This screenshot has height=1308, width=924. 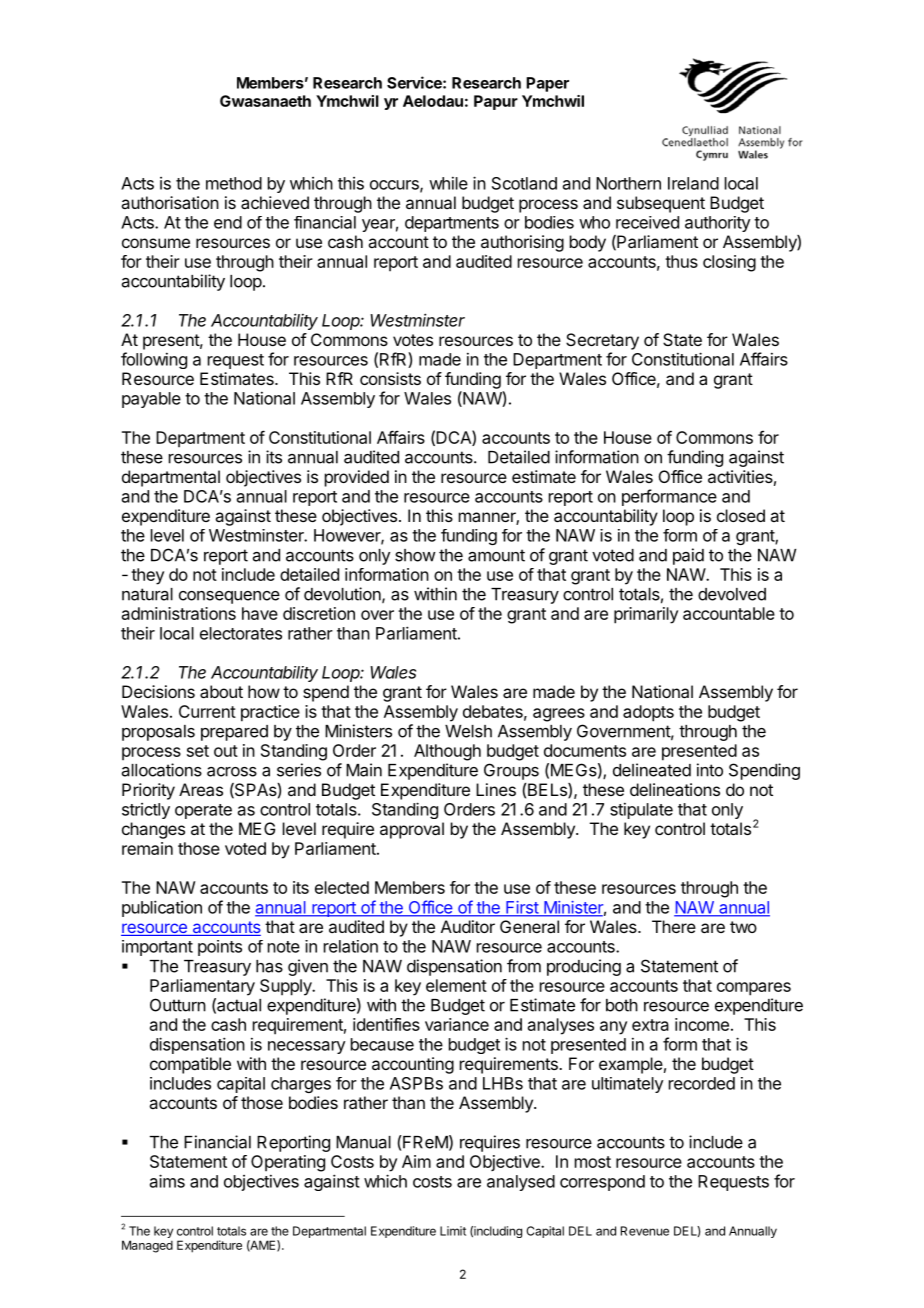 What do you see at coordinates (448, 183) in the screenshot?
I see `while` at bounding box center [448, 183].
